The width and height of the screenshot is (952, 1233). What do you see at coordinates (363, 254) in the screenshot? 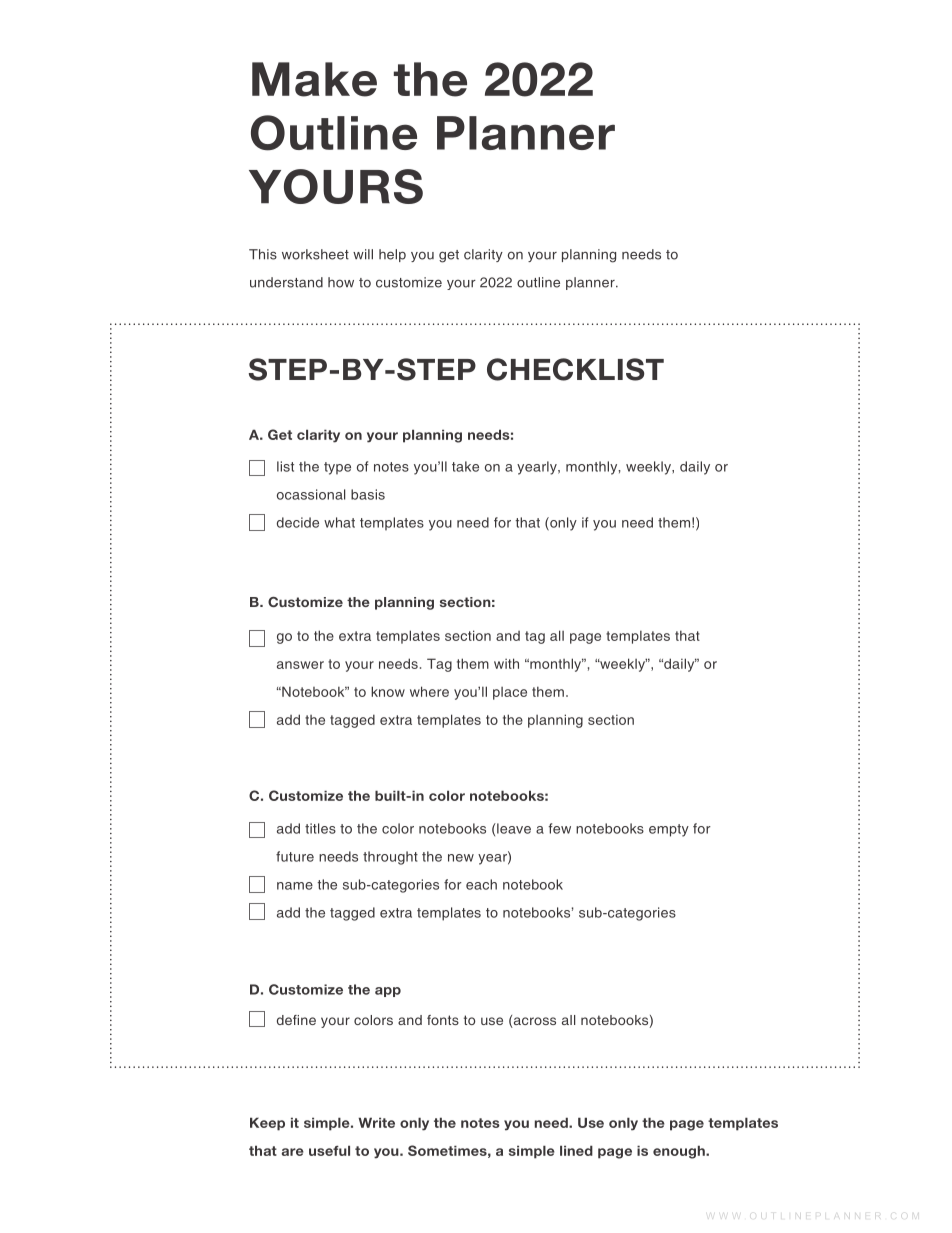
I see `will` at bounding box center [363, 254].
